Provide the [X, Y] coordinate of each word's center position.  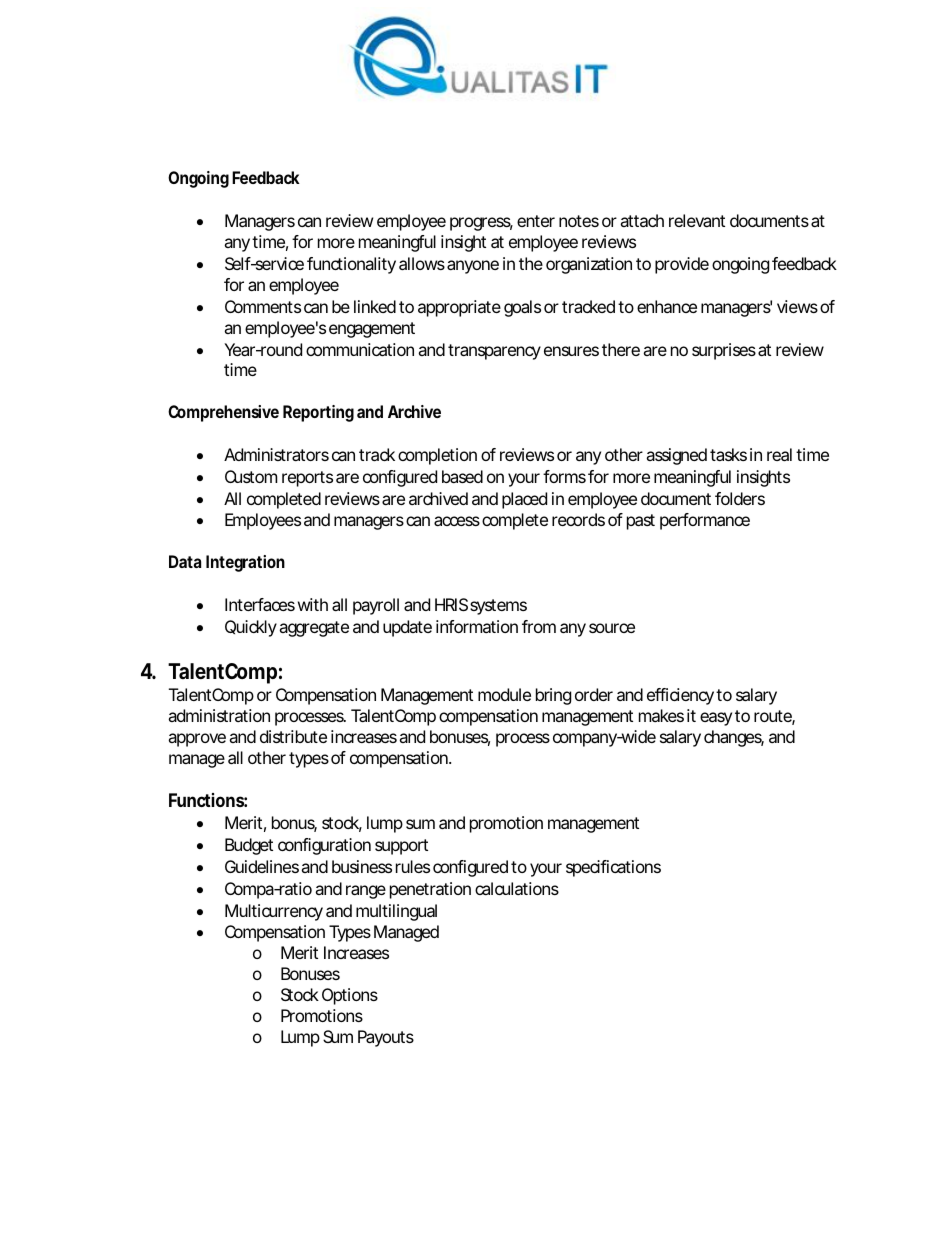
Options [350, 996]
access [457, 521]
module [504, 694]
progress [481, 224]
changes [734, 738]
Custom [251, 476]
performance [705, 521]
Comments [263, 306]
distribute [293, 736]
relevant [697, 220]
